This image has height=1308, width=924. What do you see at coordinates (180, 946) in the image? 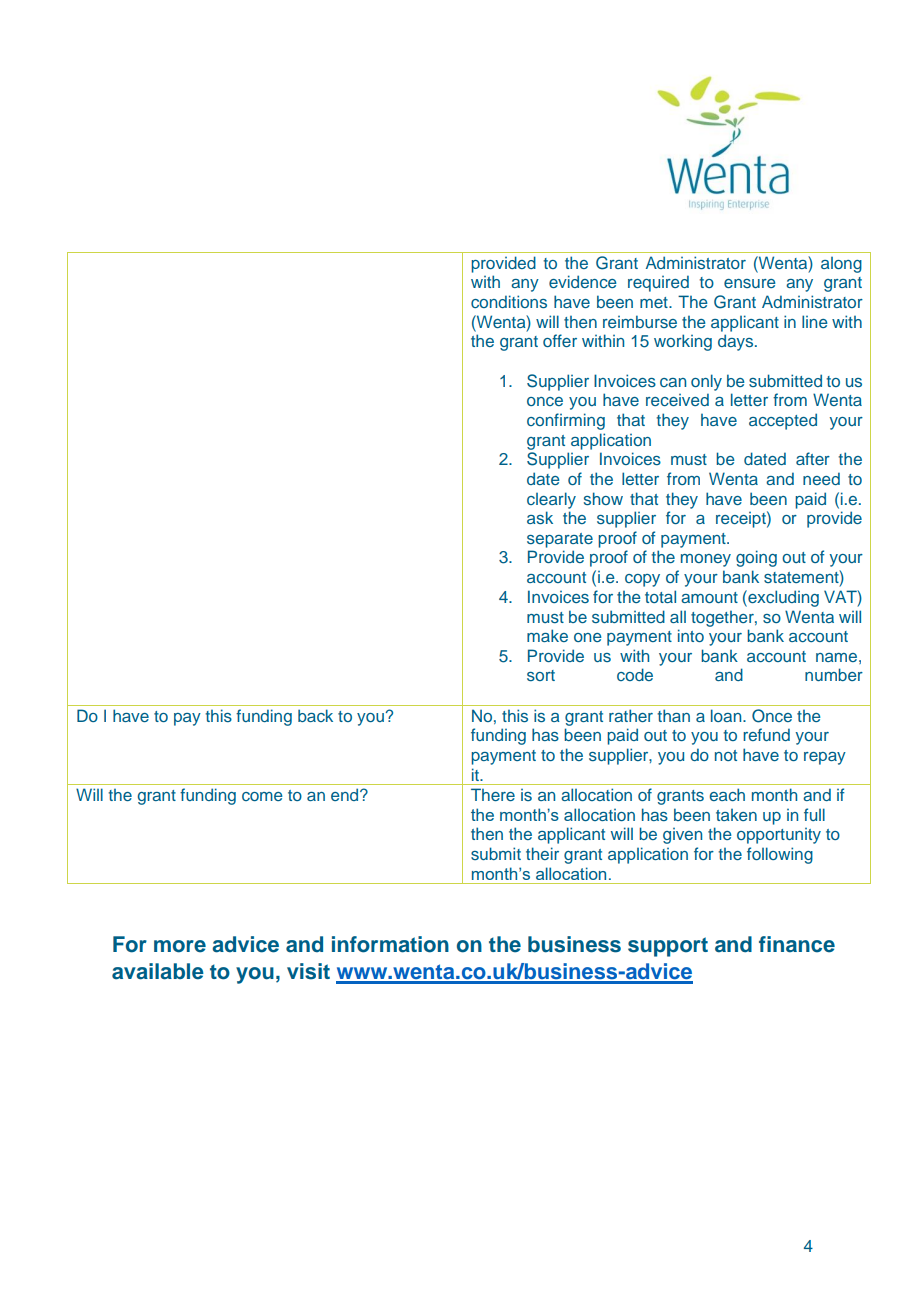
I see `more` at bounding box center [180, 946].
